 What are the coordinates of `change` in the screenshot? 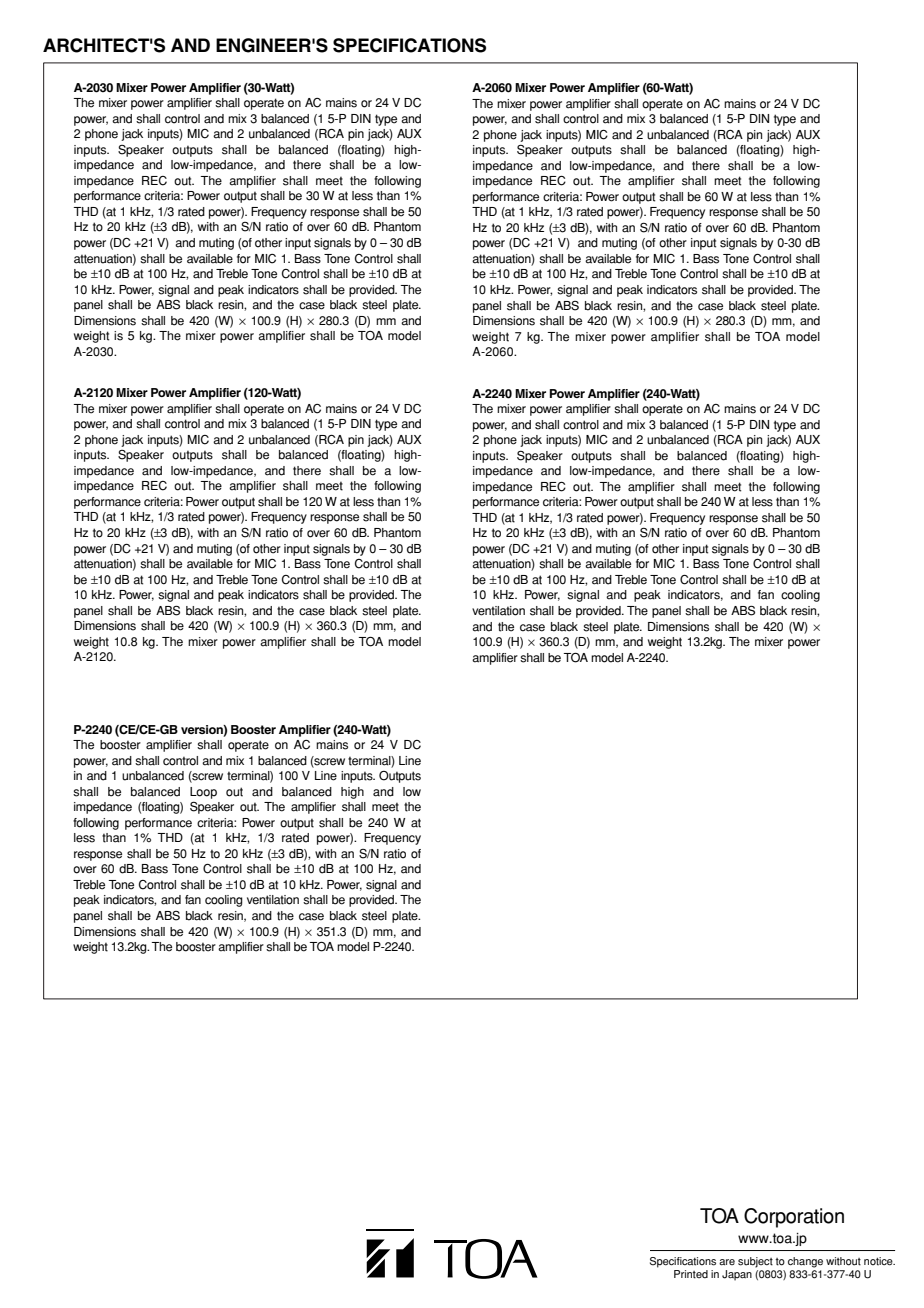 It's located at (805, 1262).
